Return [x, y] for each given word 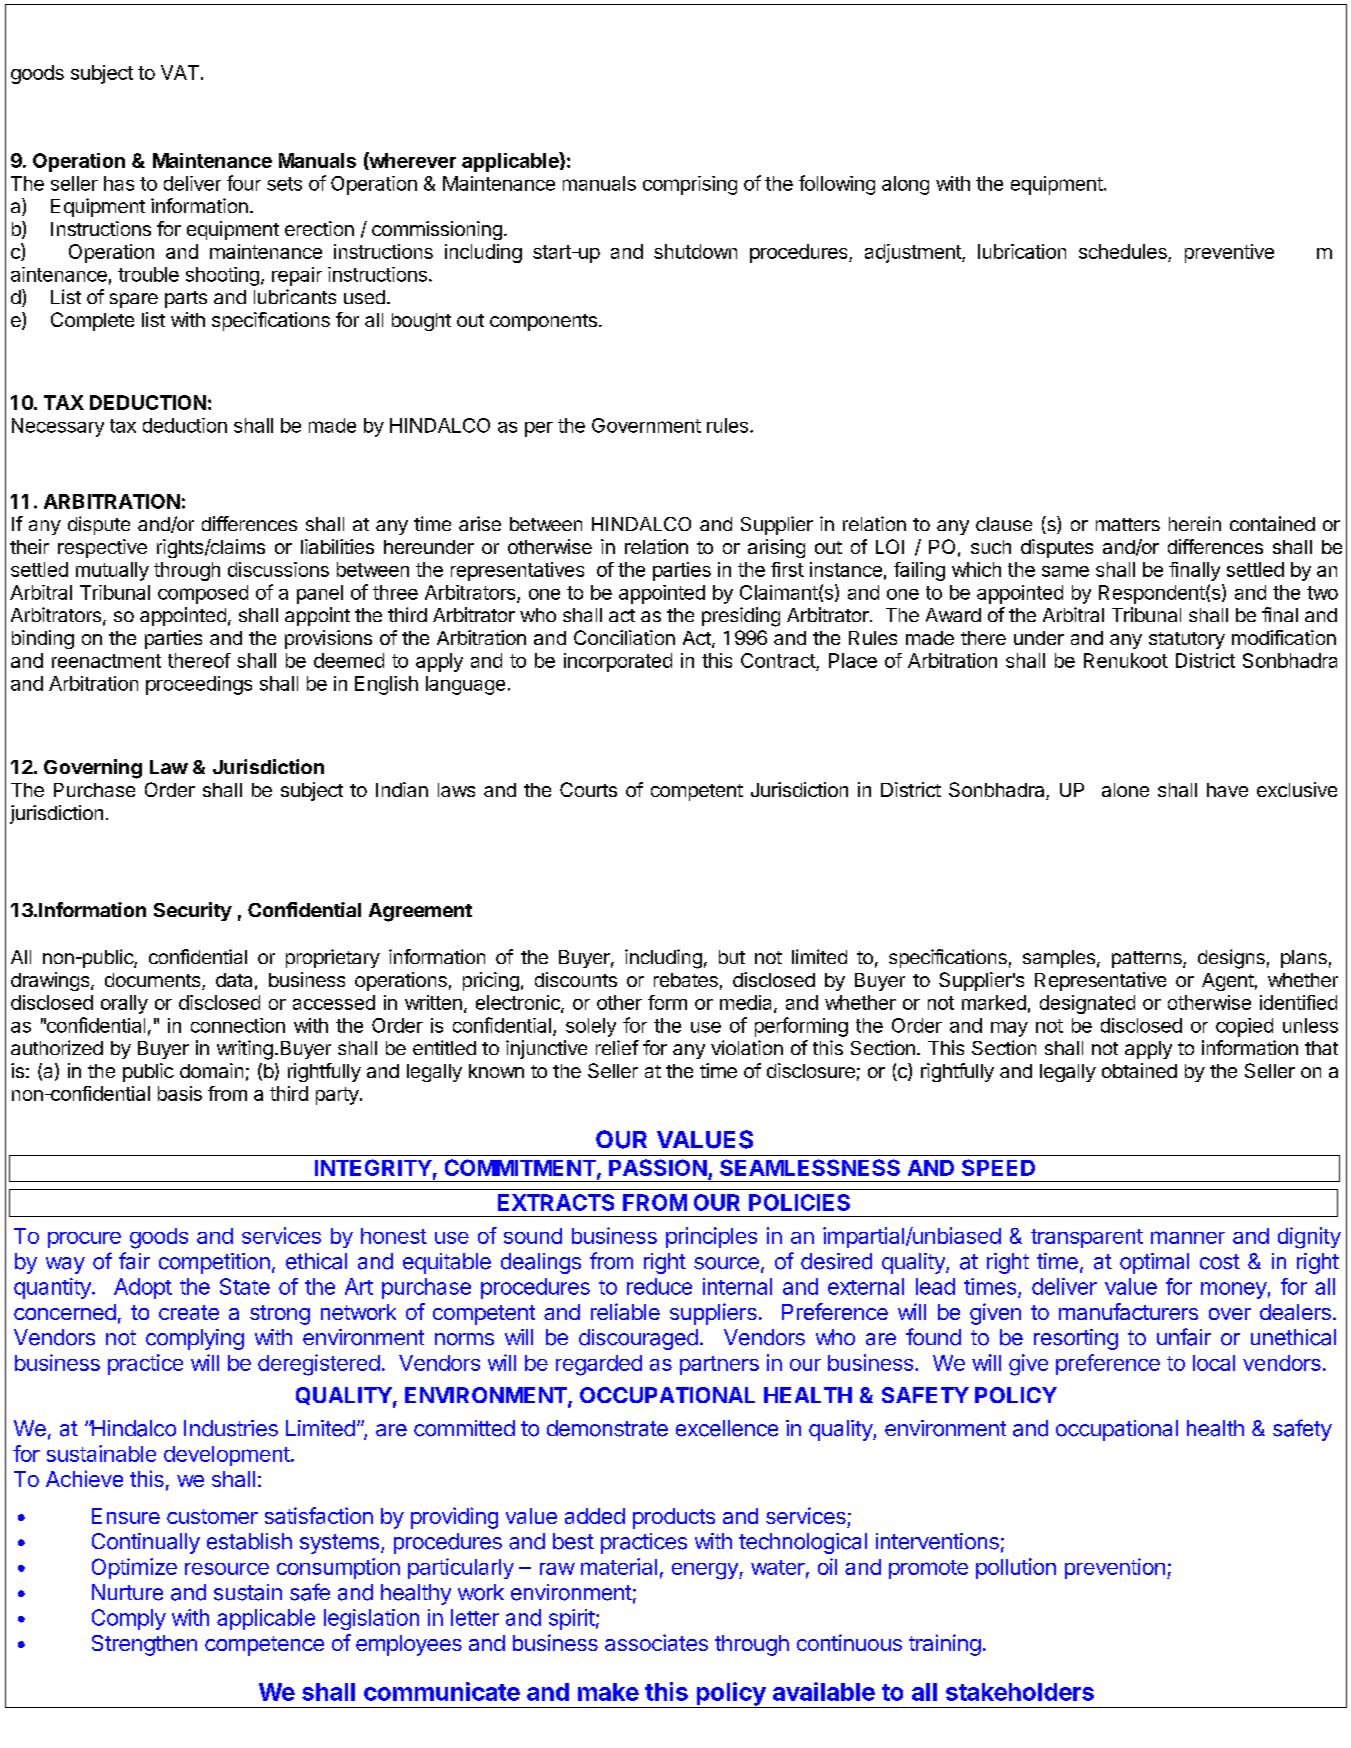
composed [203, 594]
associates [656, 1642]
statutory [1187, 640]
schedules [1124, 253]
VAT [180, 72]
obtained [1139, 1070]
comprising [690, 185]
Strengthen [144, 1645]
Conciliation [624, 637]
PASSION [658, 1167]
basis [180, 1093]
